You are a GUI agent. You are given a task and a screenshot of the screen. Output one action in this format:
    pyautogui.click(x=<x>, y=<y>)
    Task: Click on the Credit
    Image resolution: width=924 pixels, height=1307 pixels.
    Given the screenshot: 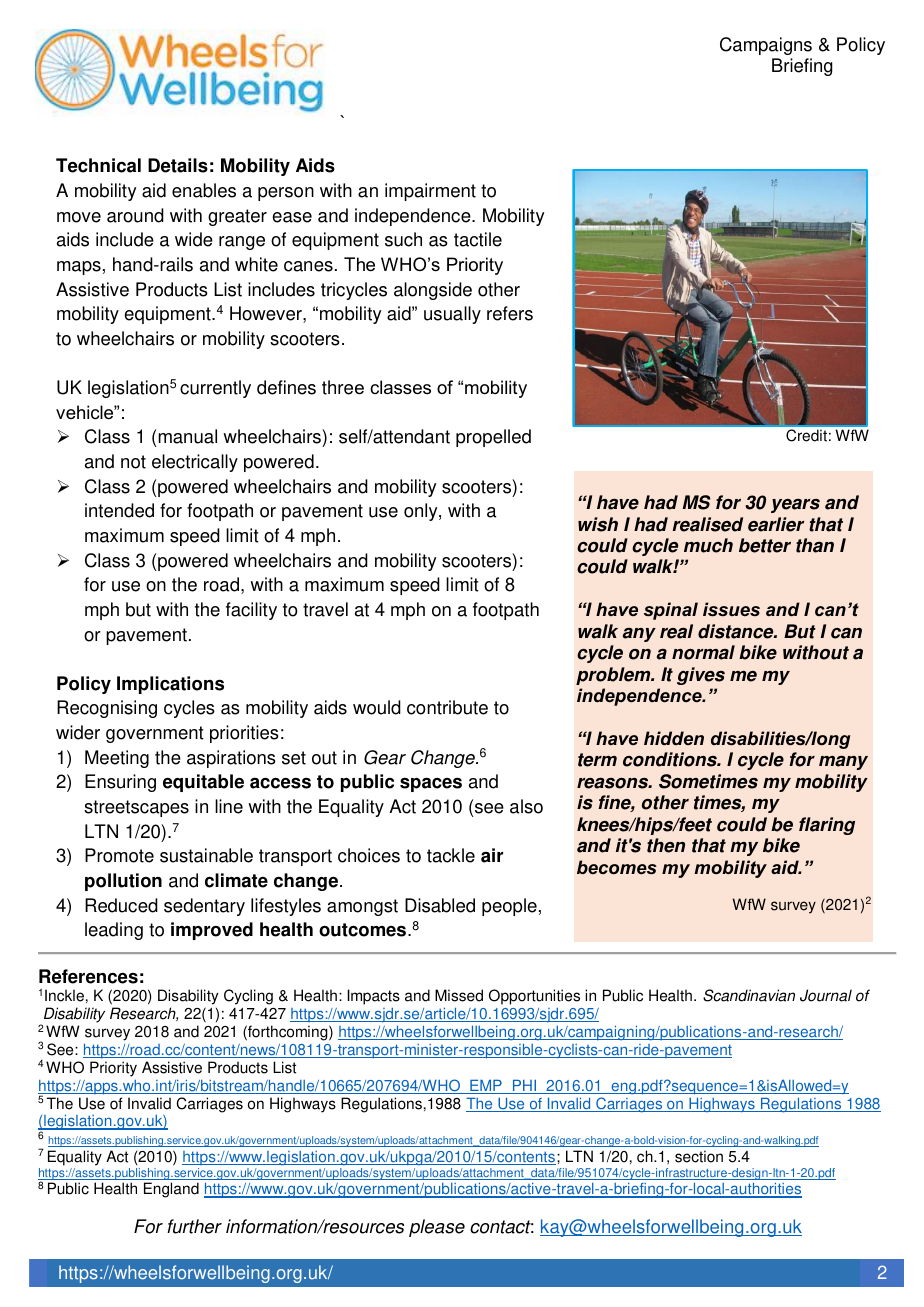 What is the action you would take?
    pyautogui.click(x=806, y=435)
